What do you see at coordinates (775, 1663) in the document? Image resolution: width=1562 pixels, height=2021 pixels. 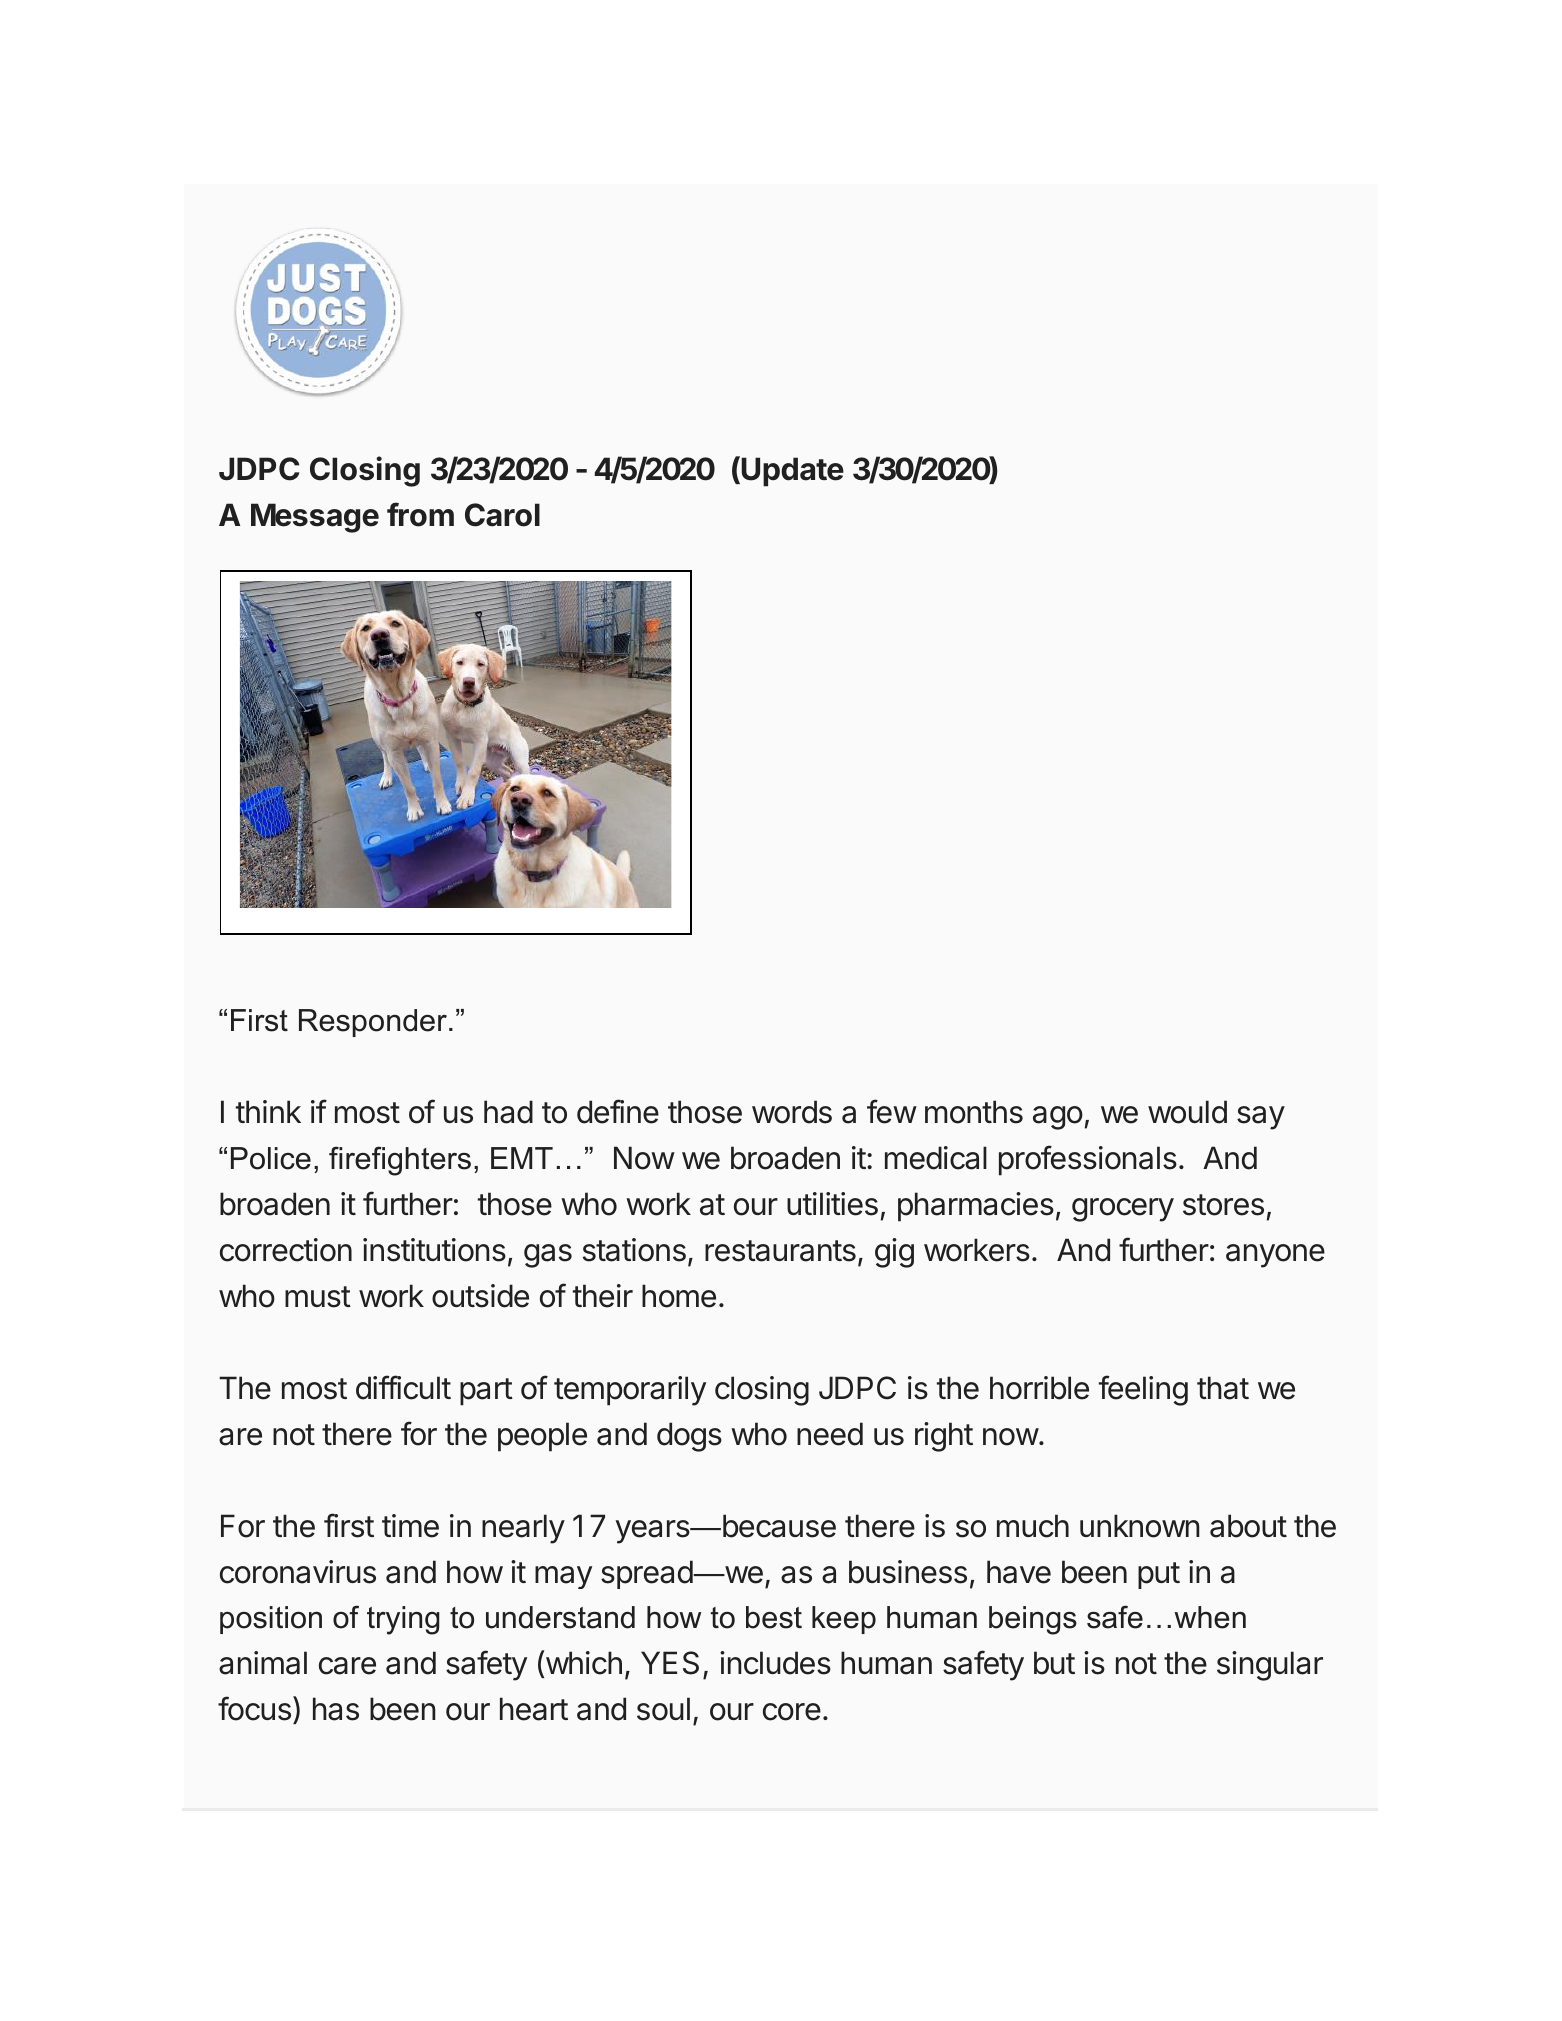 I see `includes` at bounding box center [775, 1663].
